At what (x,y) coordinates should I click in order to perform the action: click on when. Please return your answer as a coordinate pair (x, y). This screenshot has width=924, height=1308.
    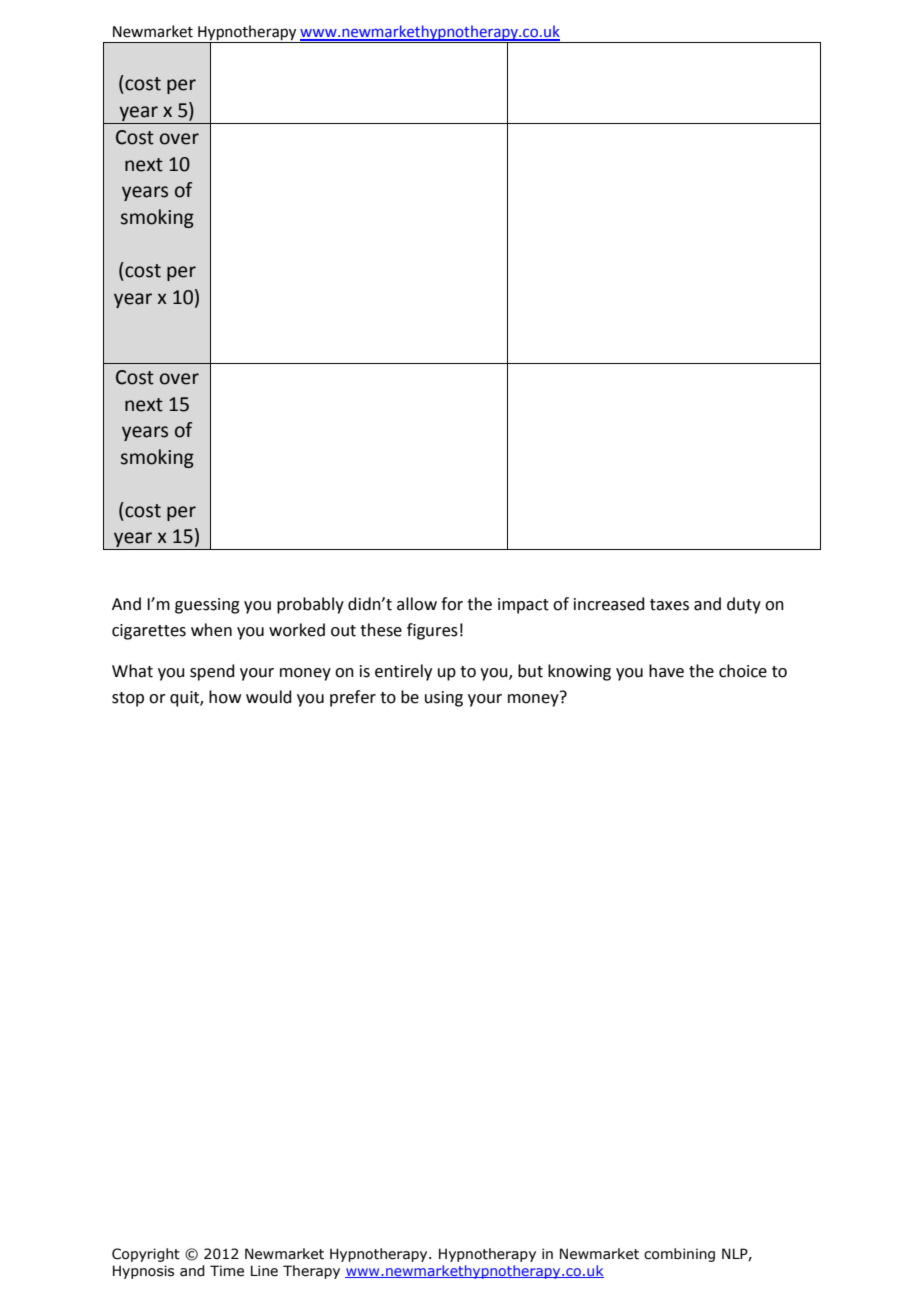
    Looking at the image, I should click on (211, 630).
